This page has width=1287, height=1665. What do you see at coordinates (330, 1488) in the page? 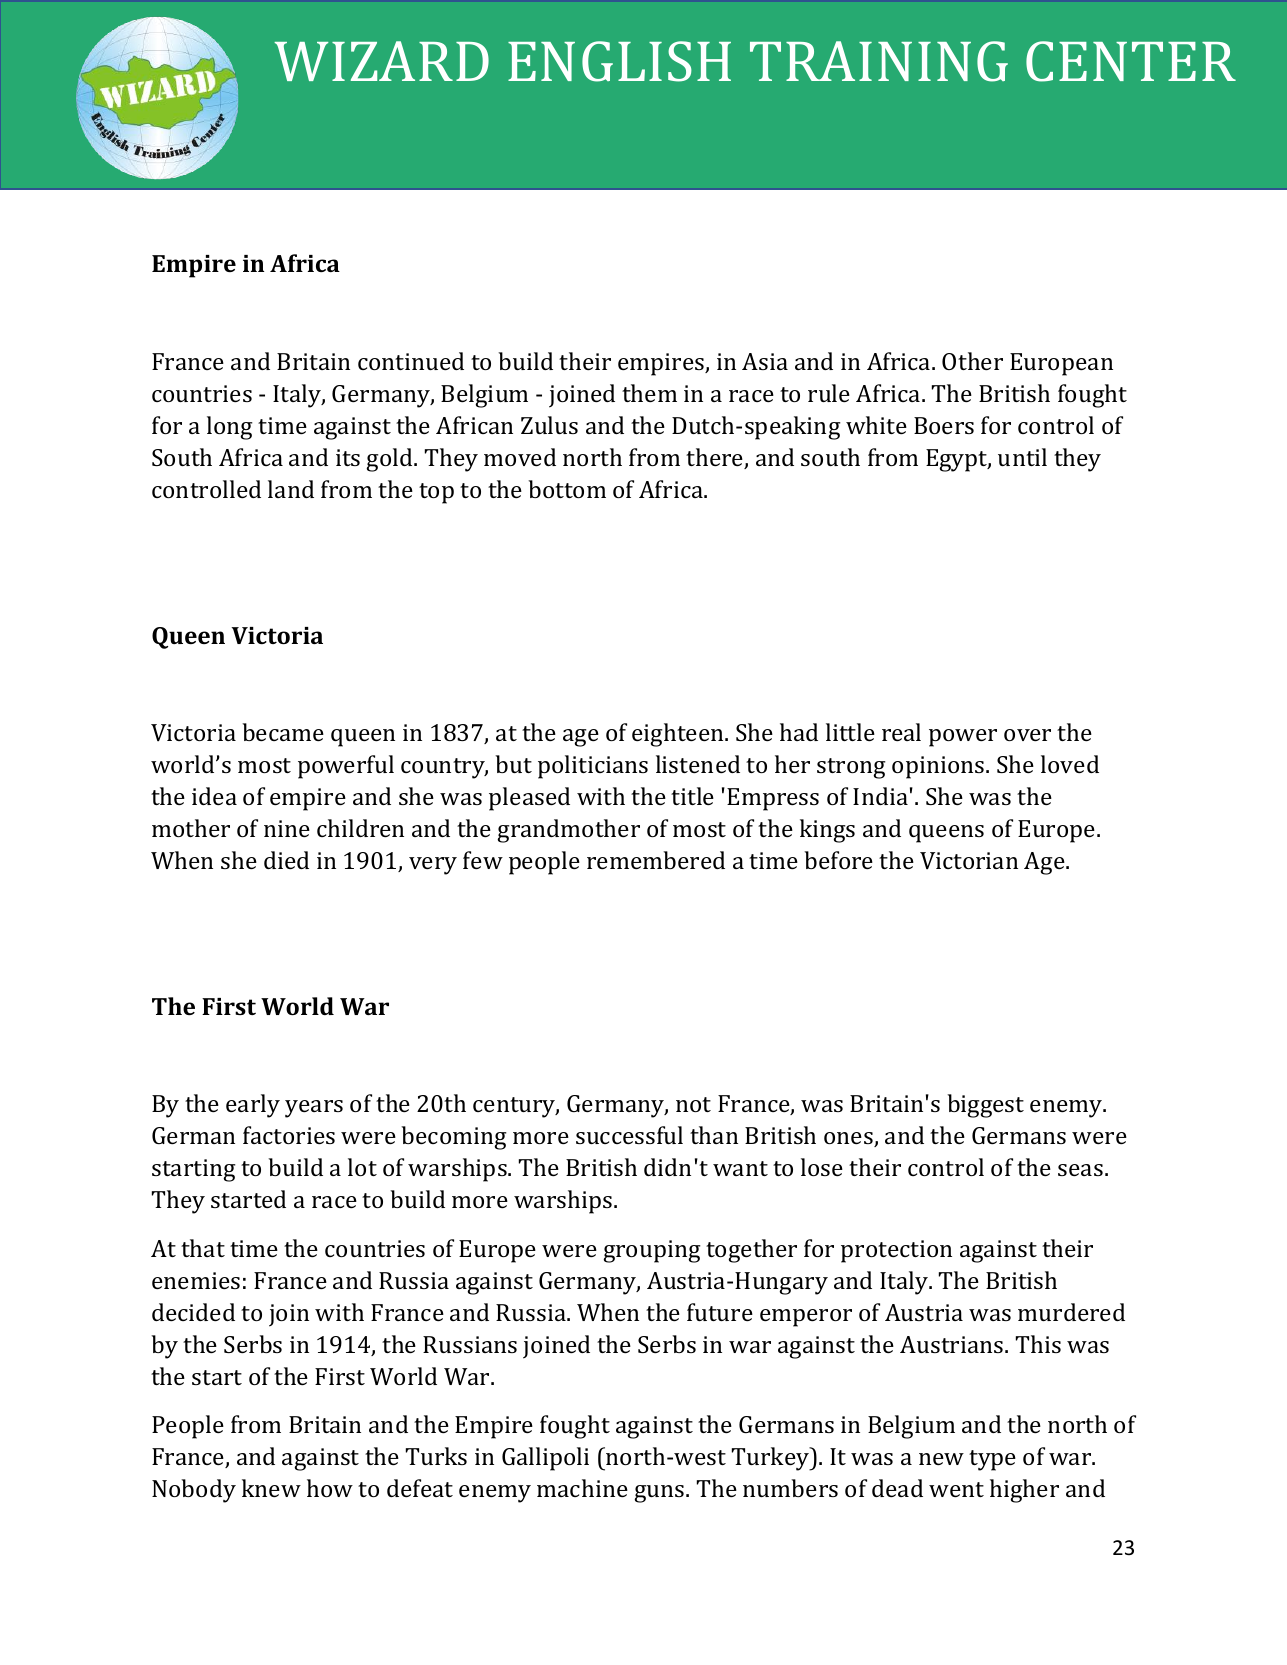
I see `how` at bounding box center [330, 1488].
